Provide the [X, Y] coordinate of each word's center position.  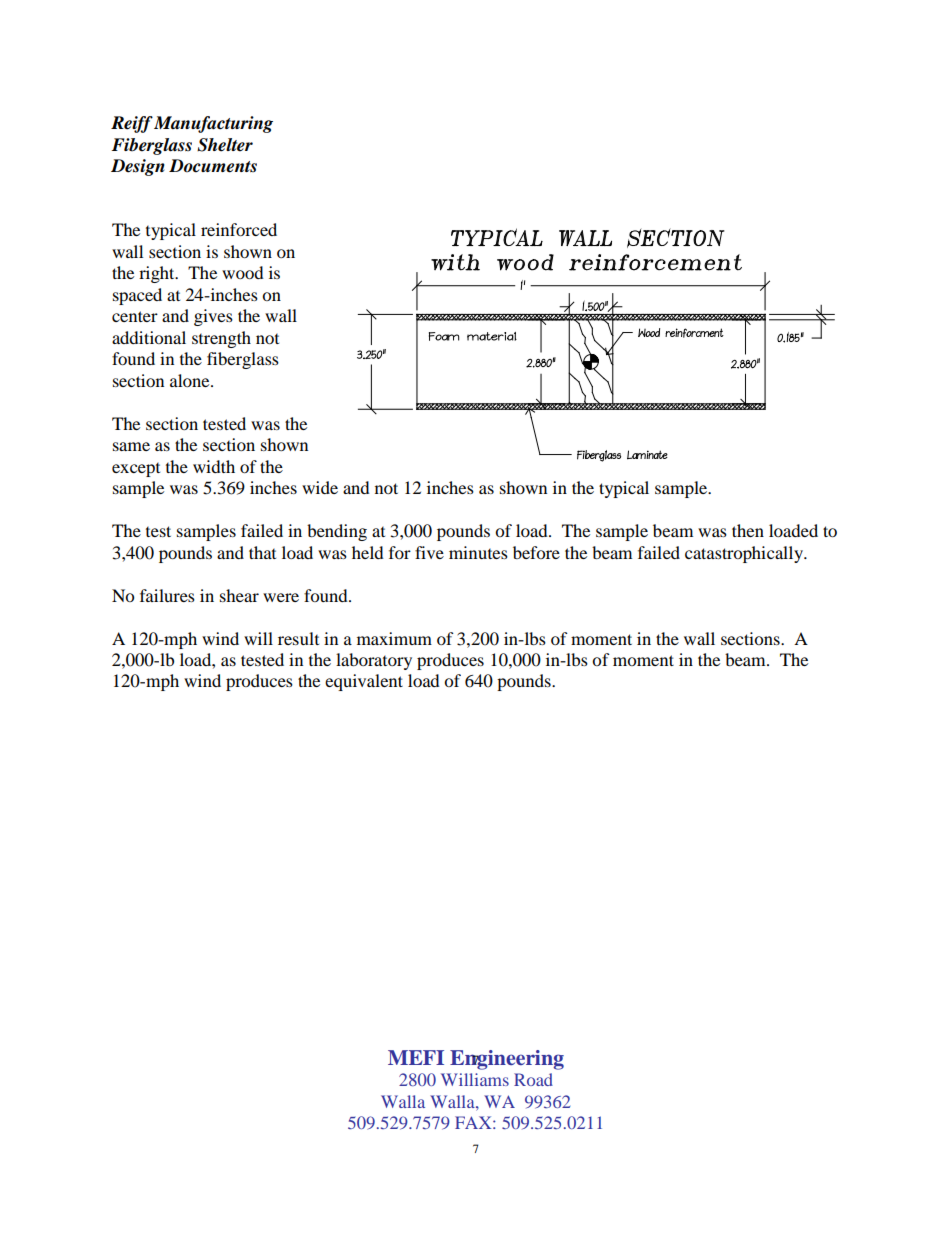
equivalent [364, 682]
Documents [213, 166]
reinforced [239, 229]
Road [533, 1079]
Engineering [507, 1060]
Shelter [225, 145]
